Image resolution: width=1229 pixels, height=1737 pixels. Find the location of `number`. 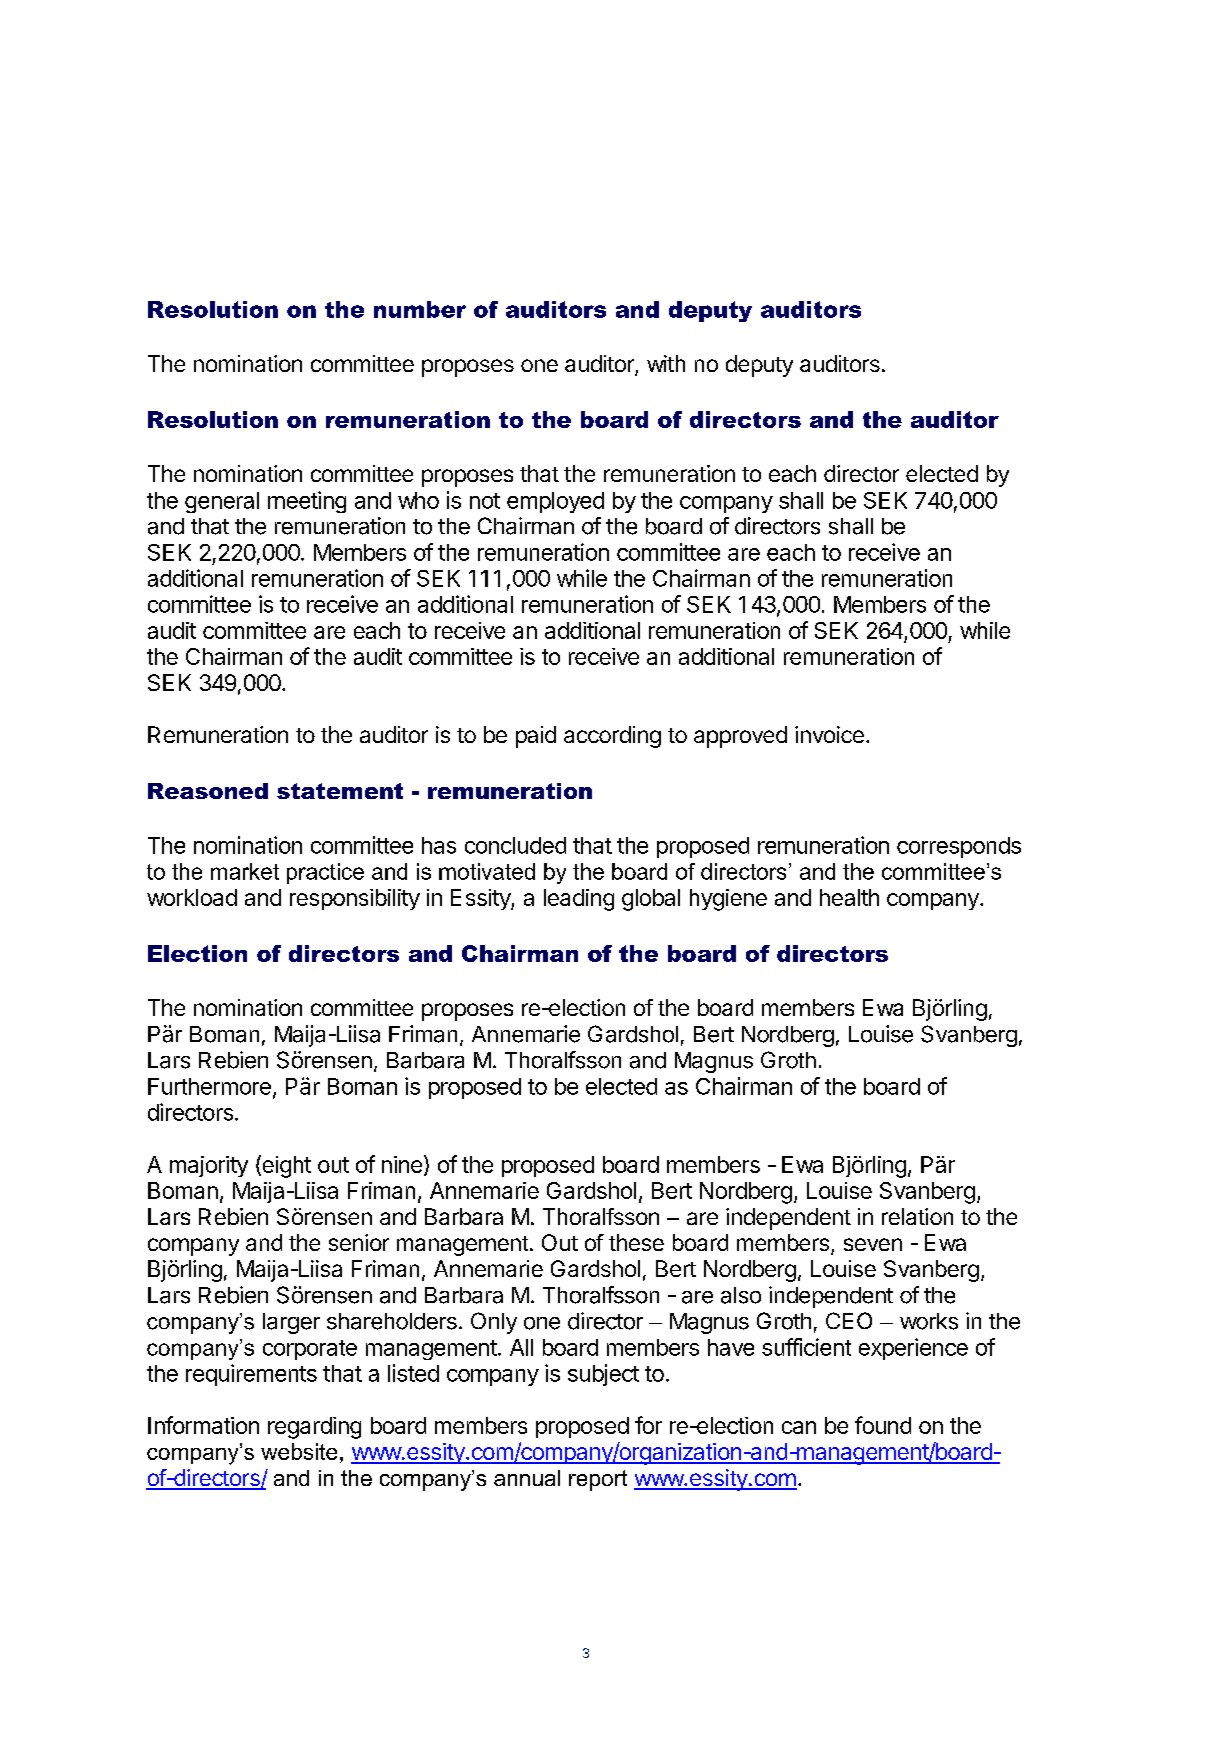

number is located at coordinates (420, 309).
